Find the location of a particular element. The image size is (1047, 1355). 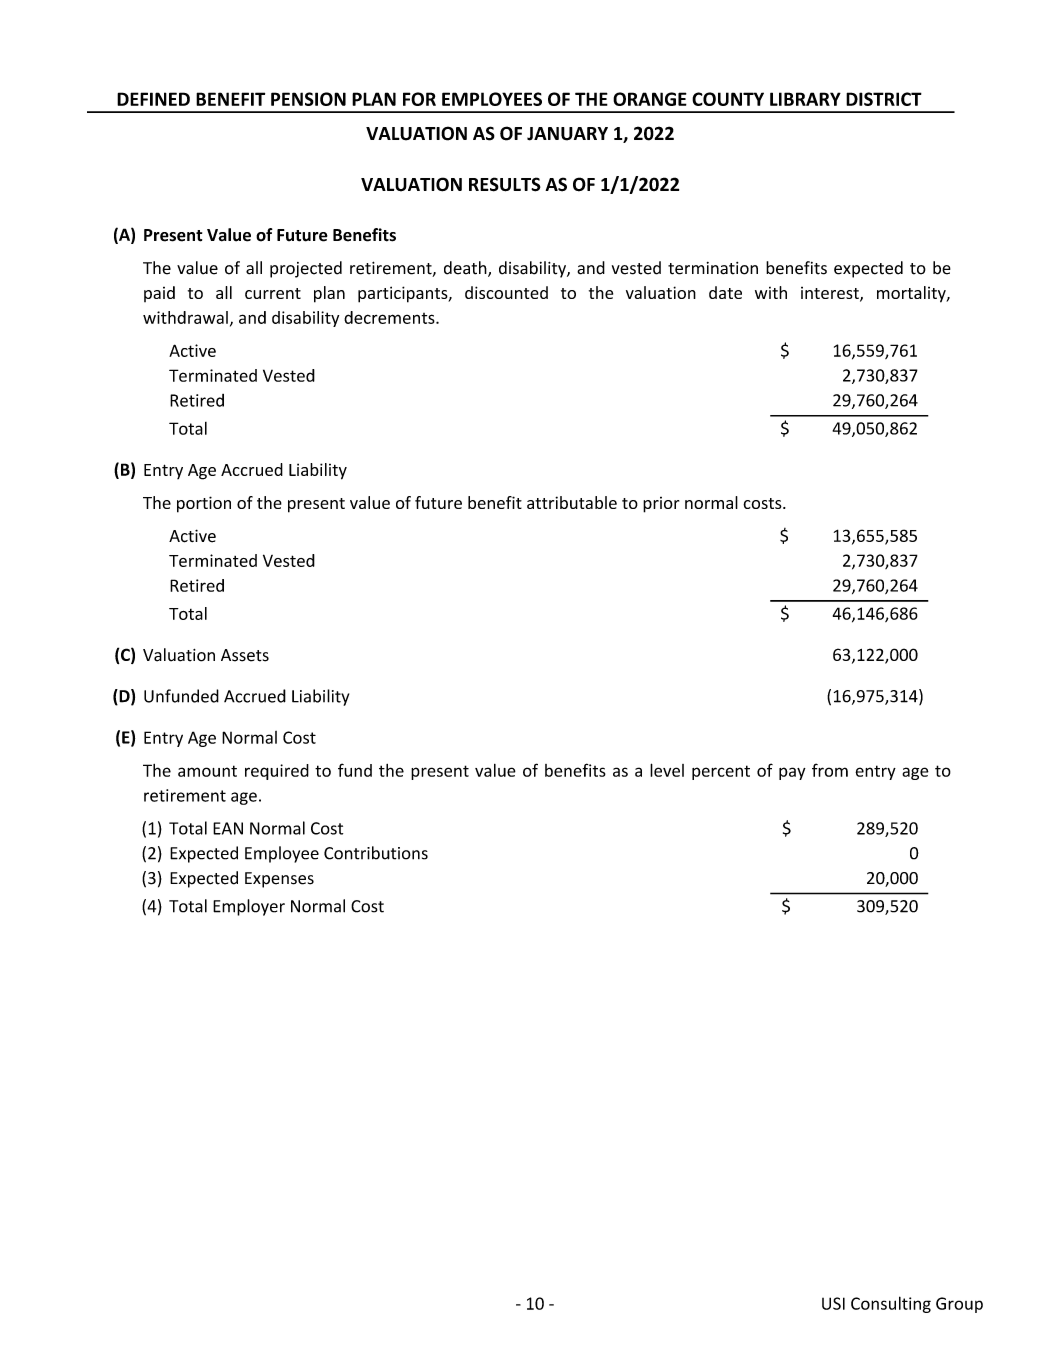

PENSION is located at coordinates (308, 99).
